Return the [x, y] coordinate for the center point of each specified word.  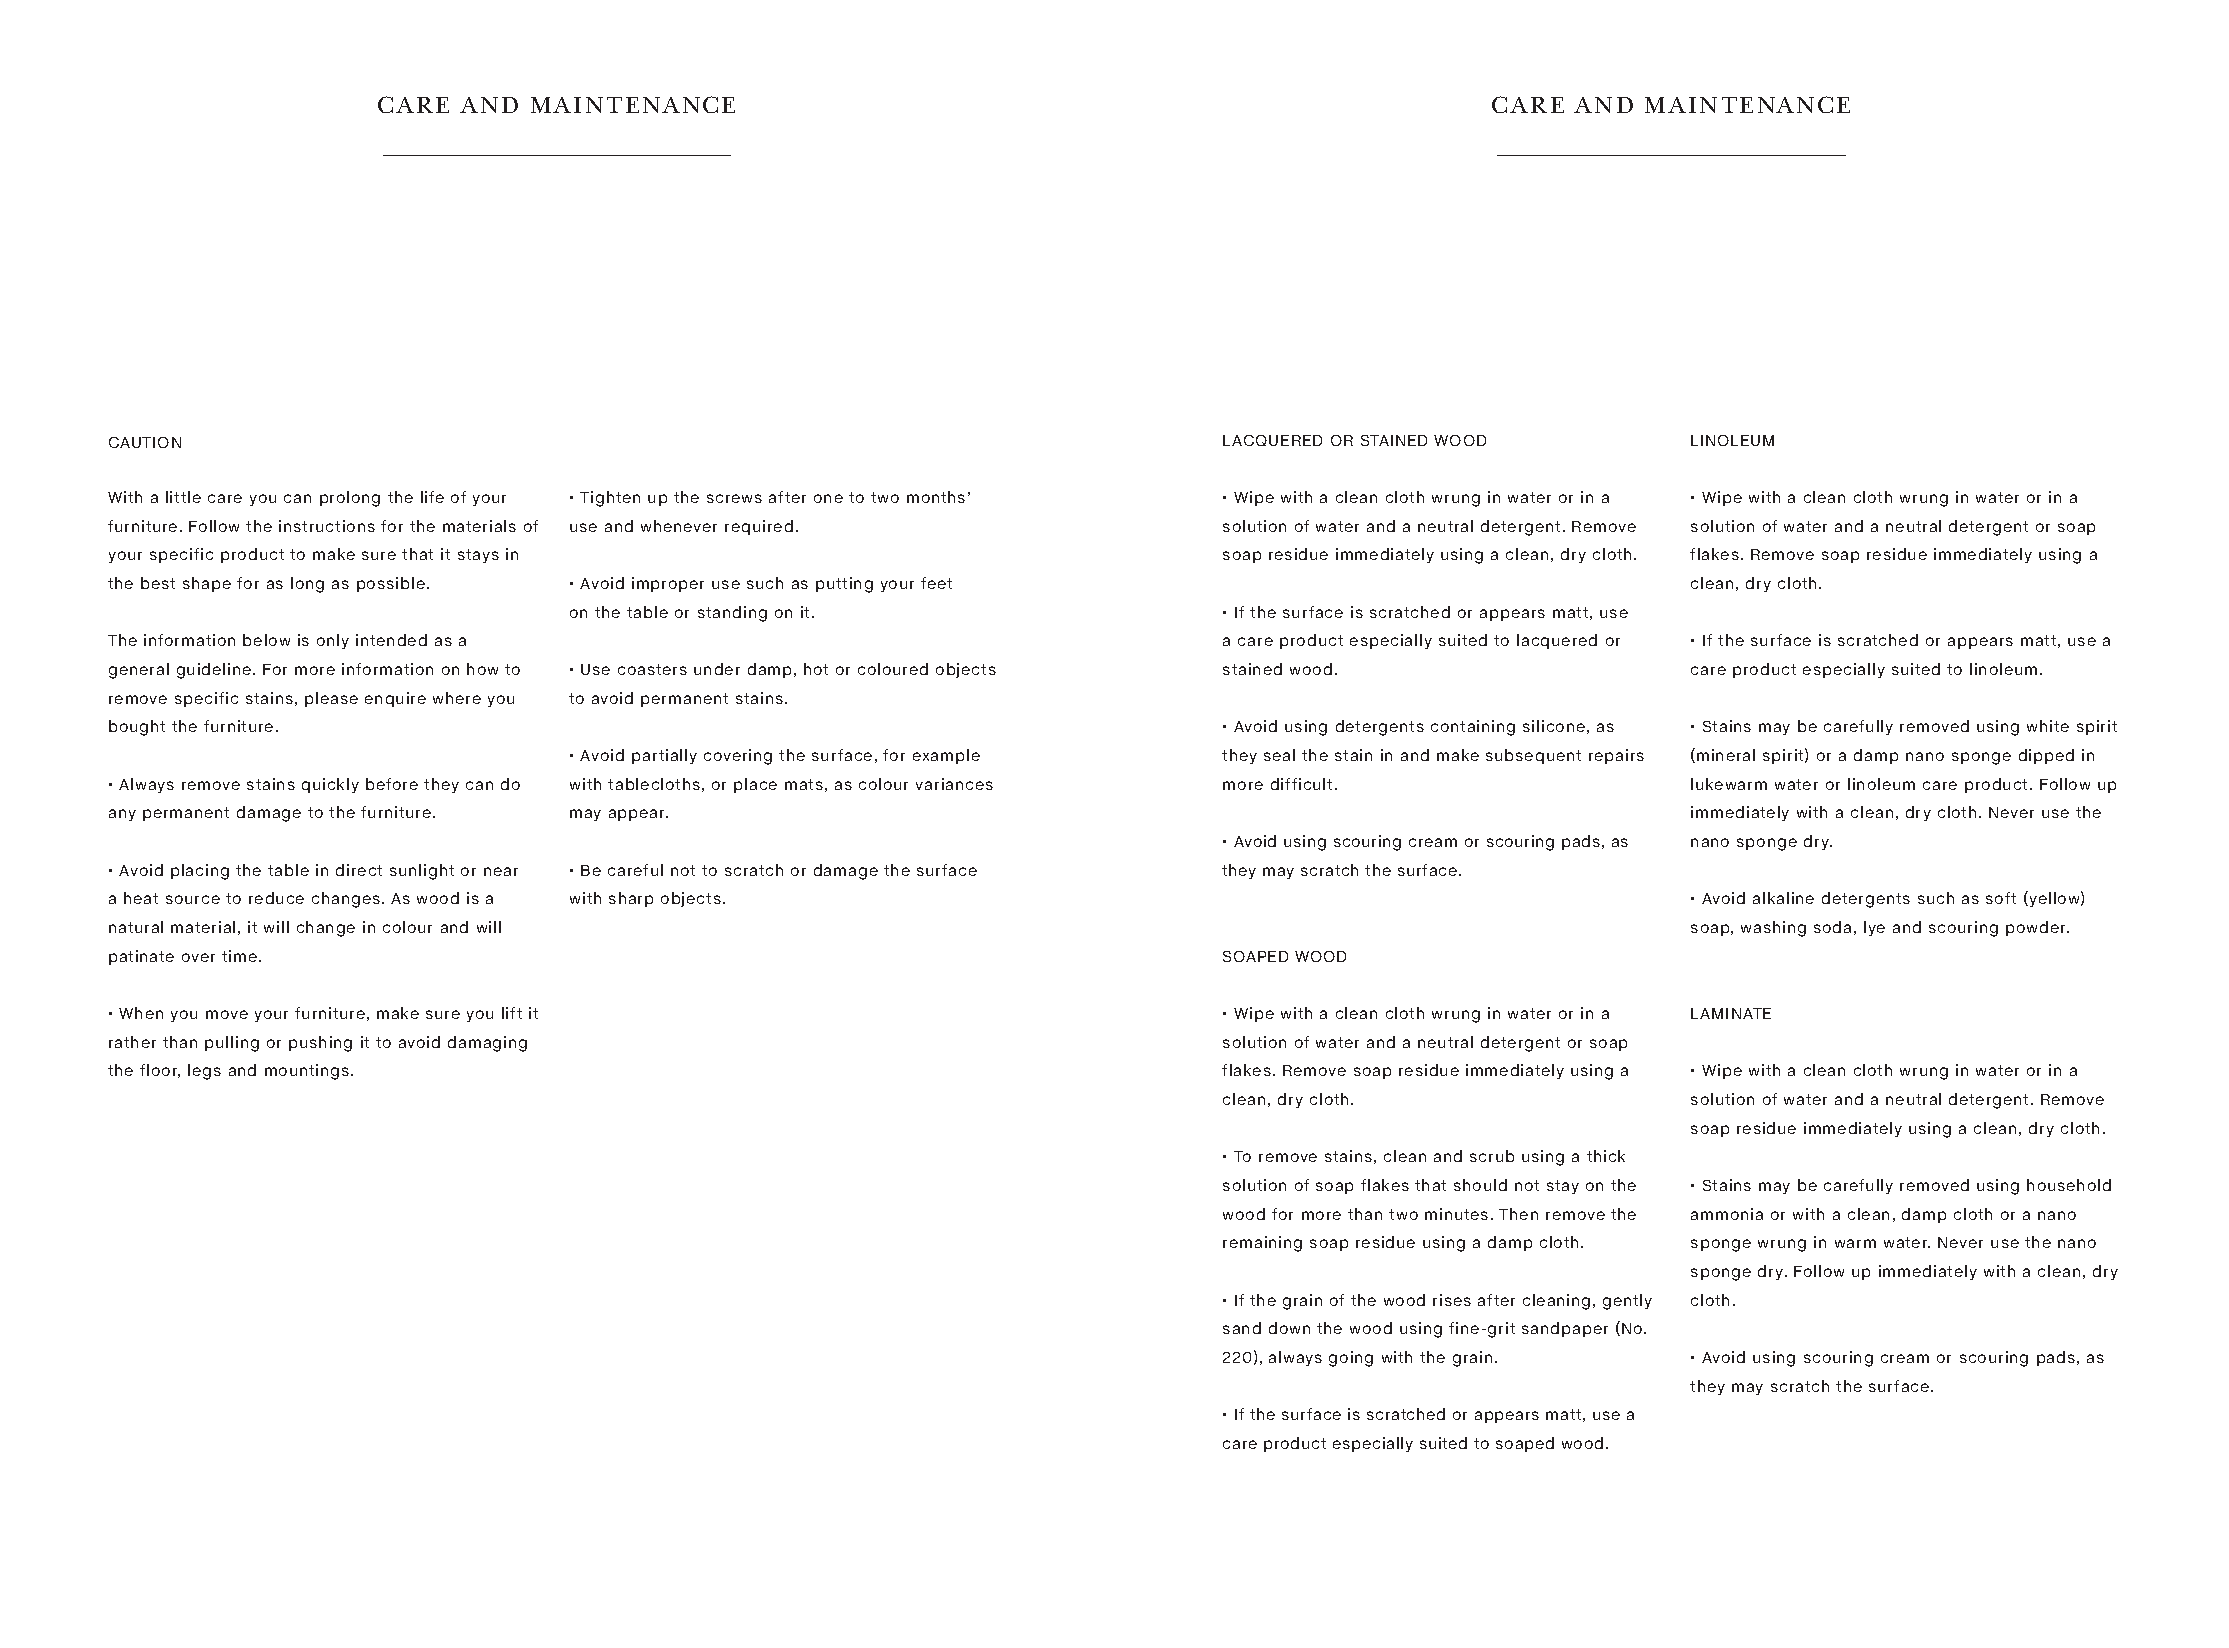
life [432, 497]
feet [936, 583]
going [1351, 1359]
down [1289, 1328]
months [936, 497]
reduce [276, 898]
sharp [631, 899]
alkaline [1783, 898]
